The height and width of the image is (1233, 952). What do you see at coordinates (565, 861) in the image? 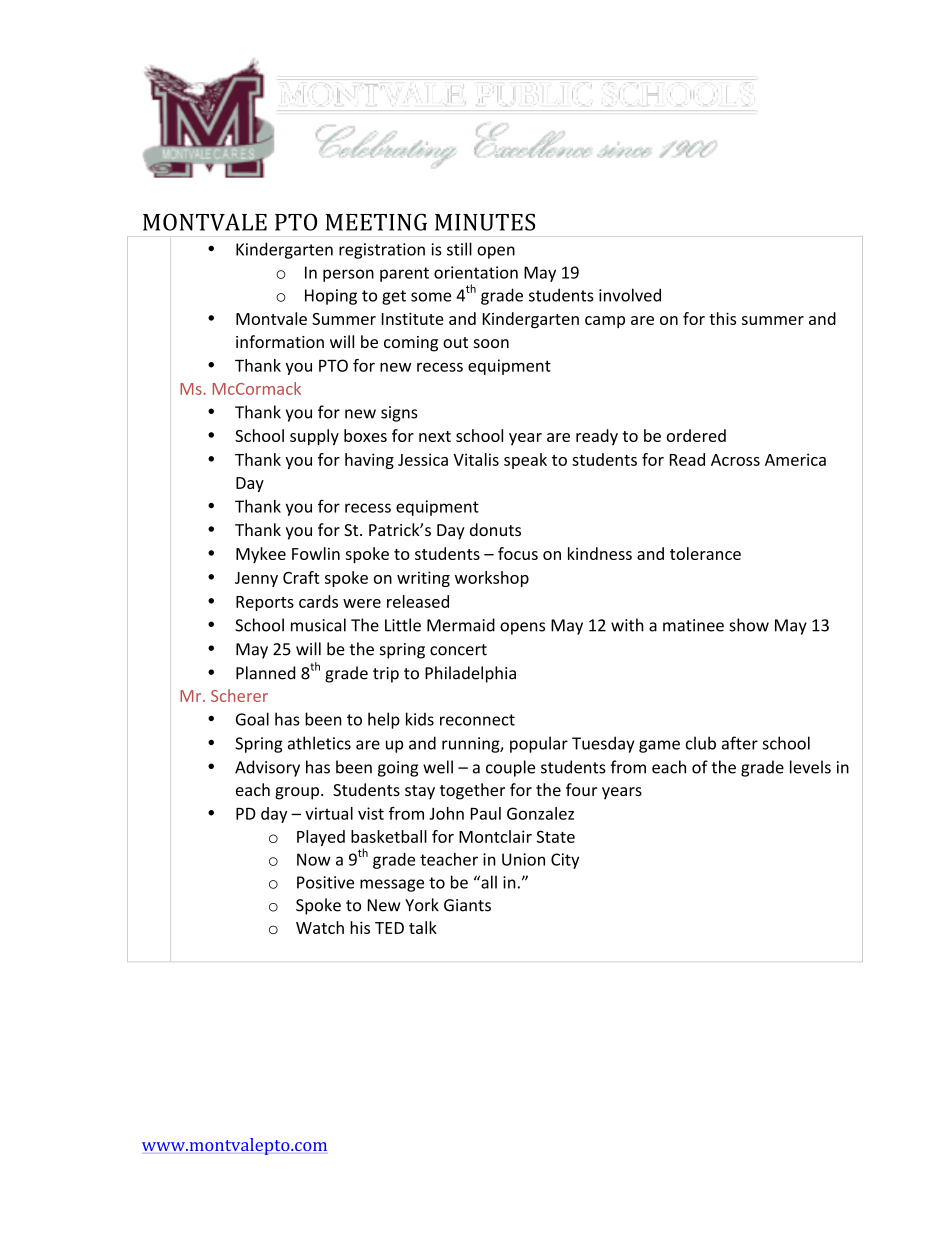
I see `City` at bounding box center [565, 861].
